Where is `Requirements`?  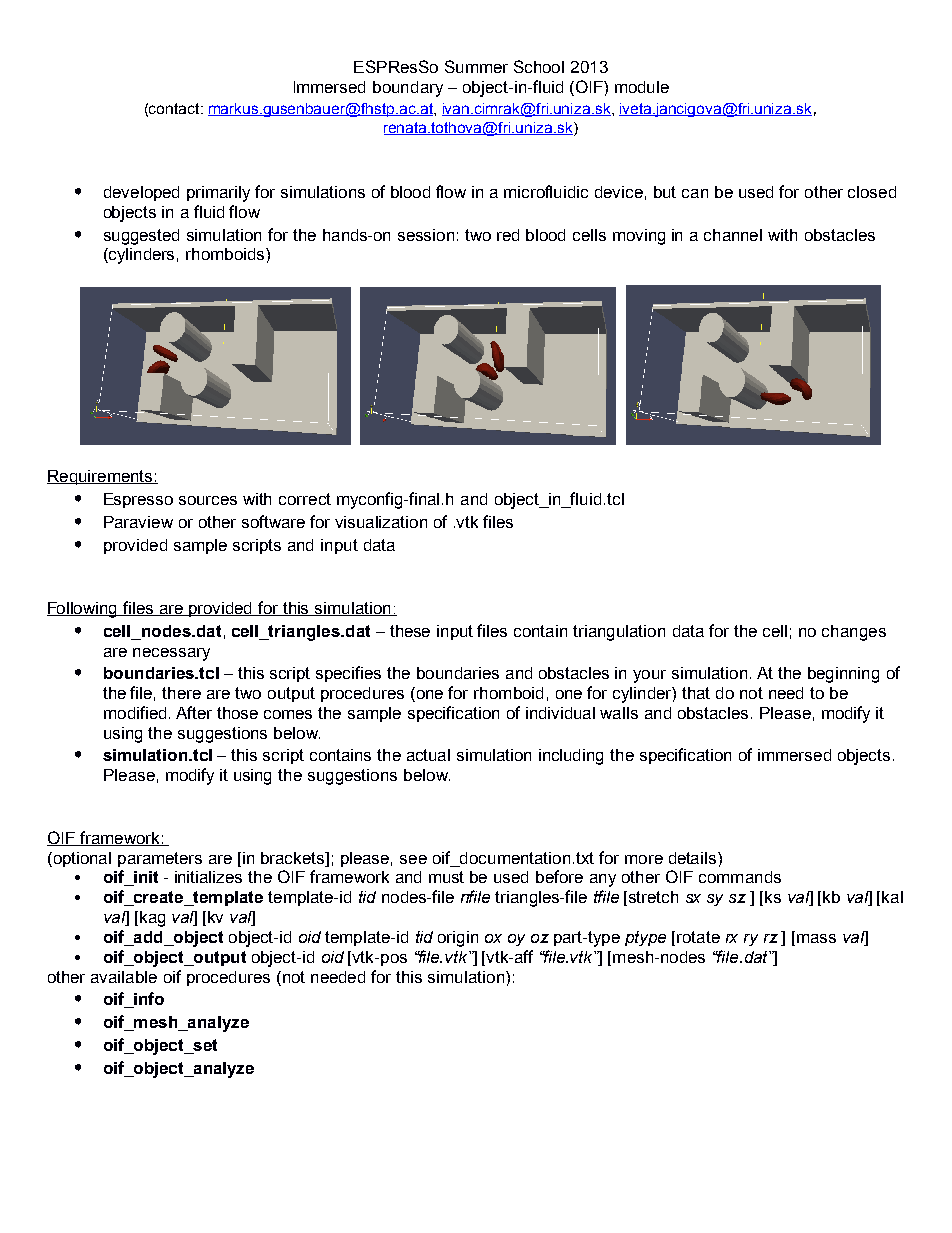 Requirements is located at coordinates (101, 477).
